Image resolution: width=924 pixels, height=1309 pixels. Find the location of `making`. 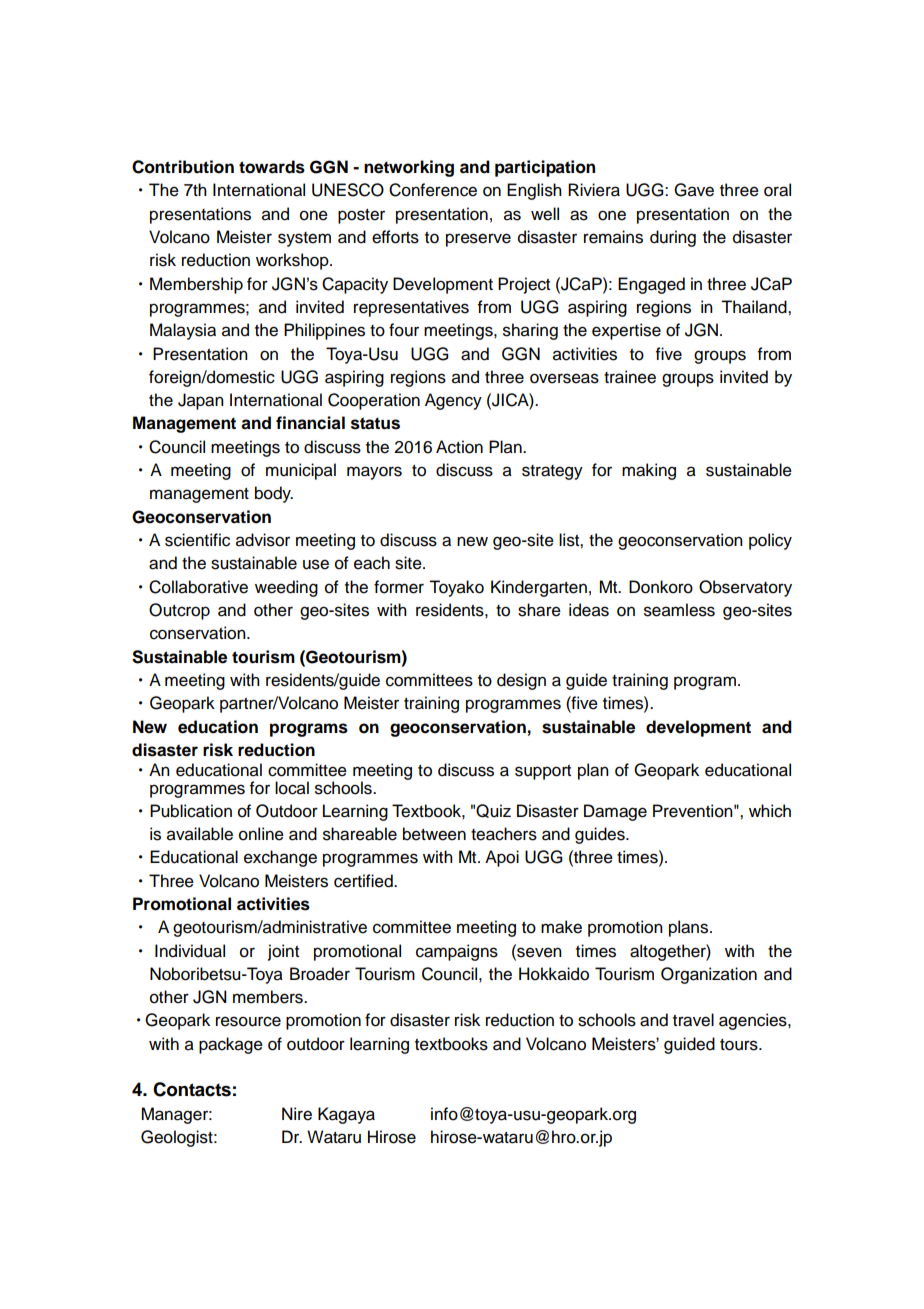

making is located at coordinates (649, 471).
